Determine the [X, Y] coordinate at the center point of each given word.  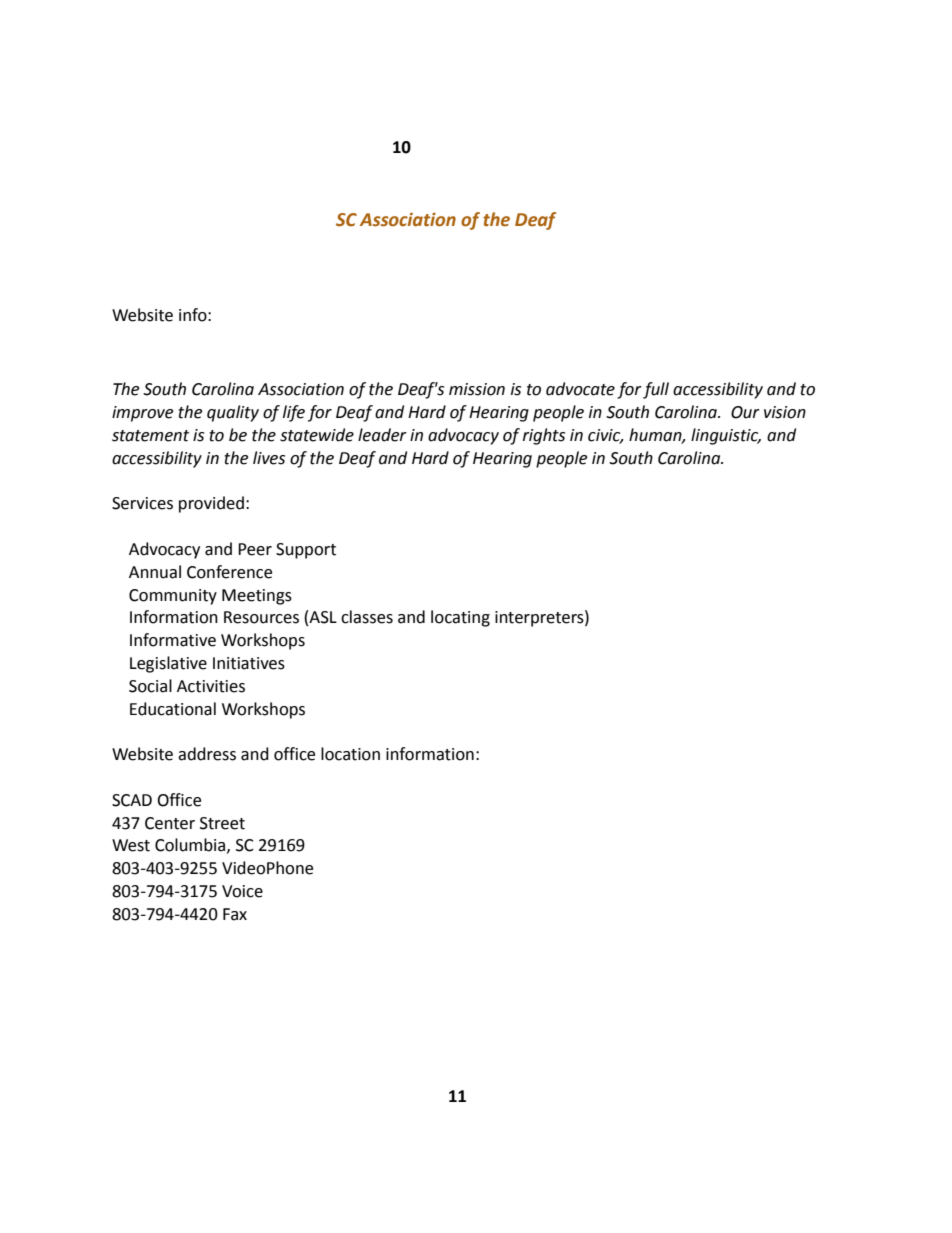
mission [477, 389]
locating [460, 618]
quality [233, 413]
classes [367, 617]
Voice [242, 891]
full [656, 390]
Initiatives [249, 663]
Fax [235, 914]
